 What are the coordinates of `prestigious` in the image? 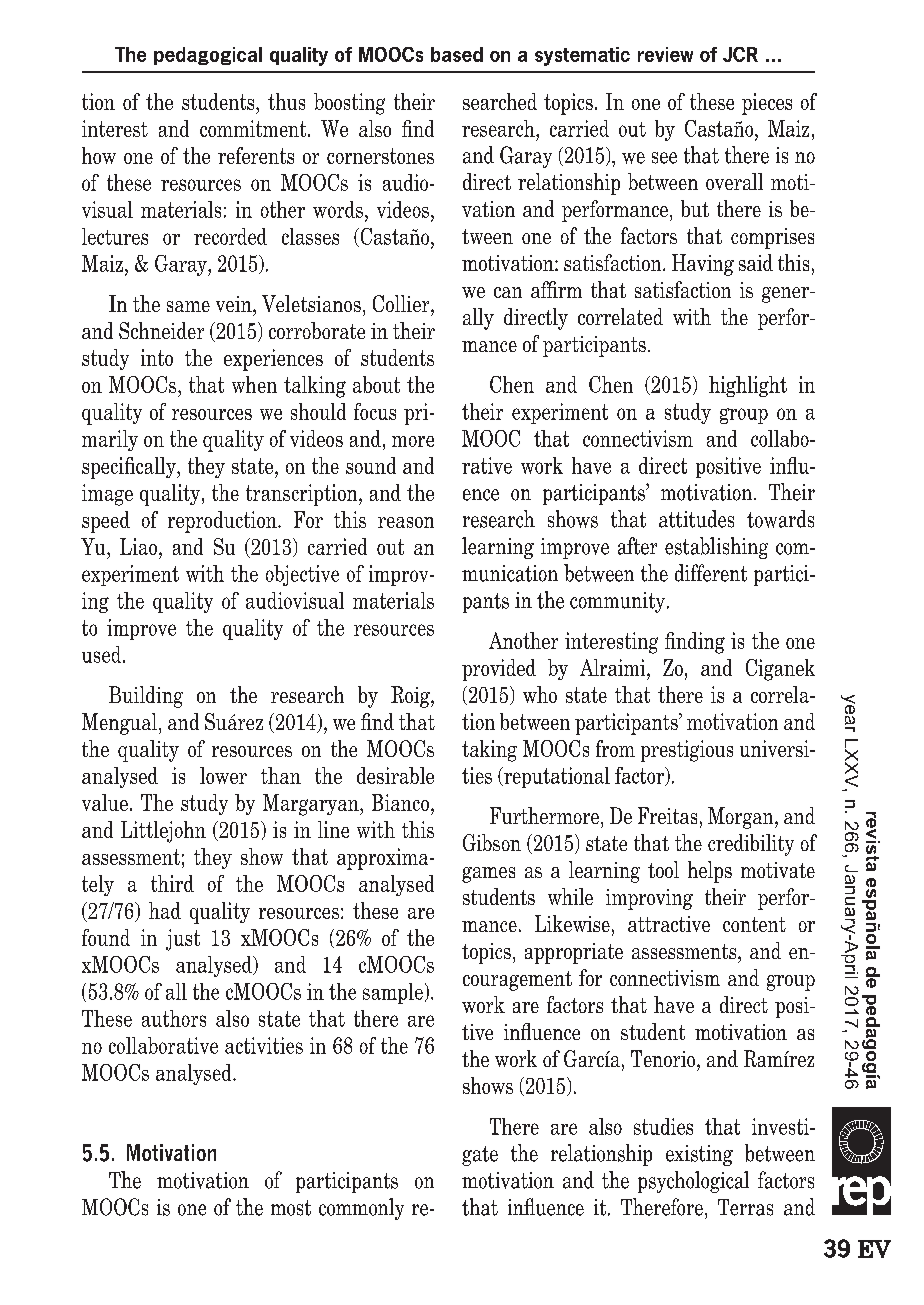 It's located at (687, 751).
